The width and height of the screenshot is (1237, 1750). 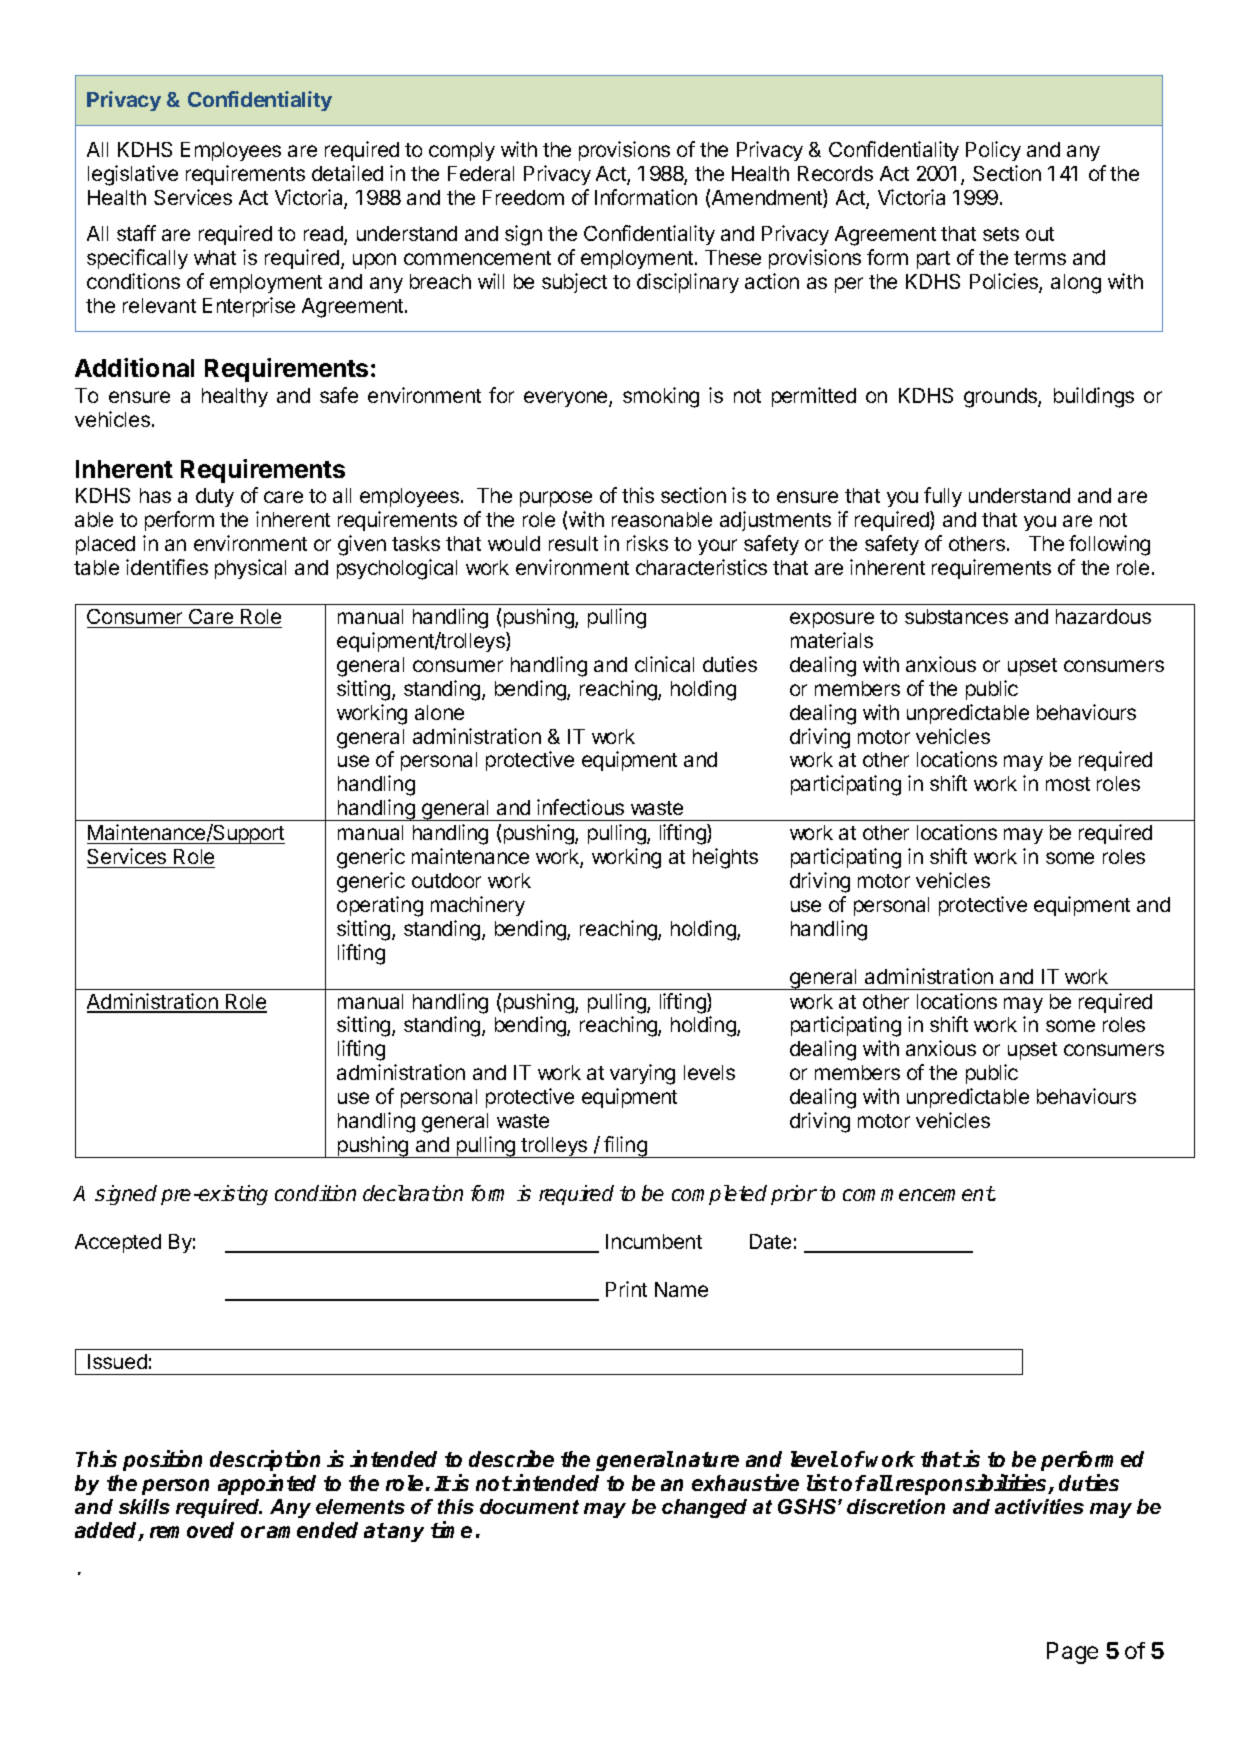 What do you see at coordinates (215, 257) in the screenshot?
I see `what` at bounding box center [215, 257].
